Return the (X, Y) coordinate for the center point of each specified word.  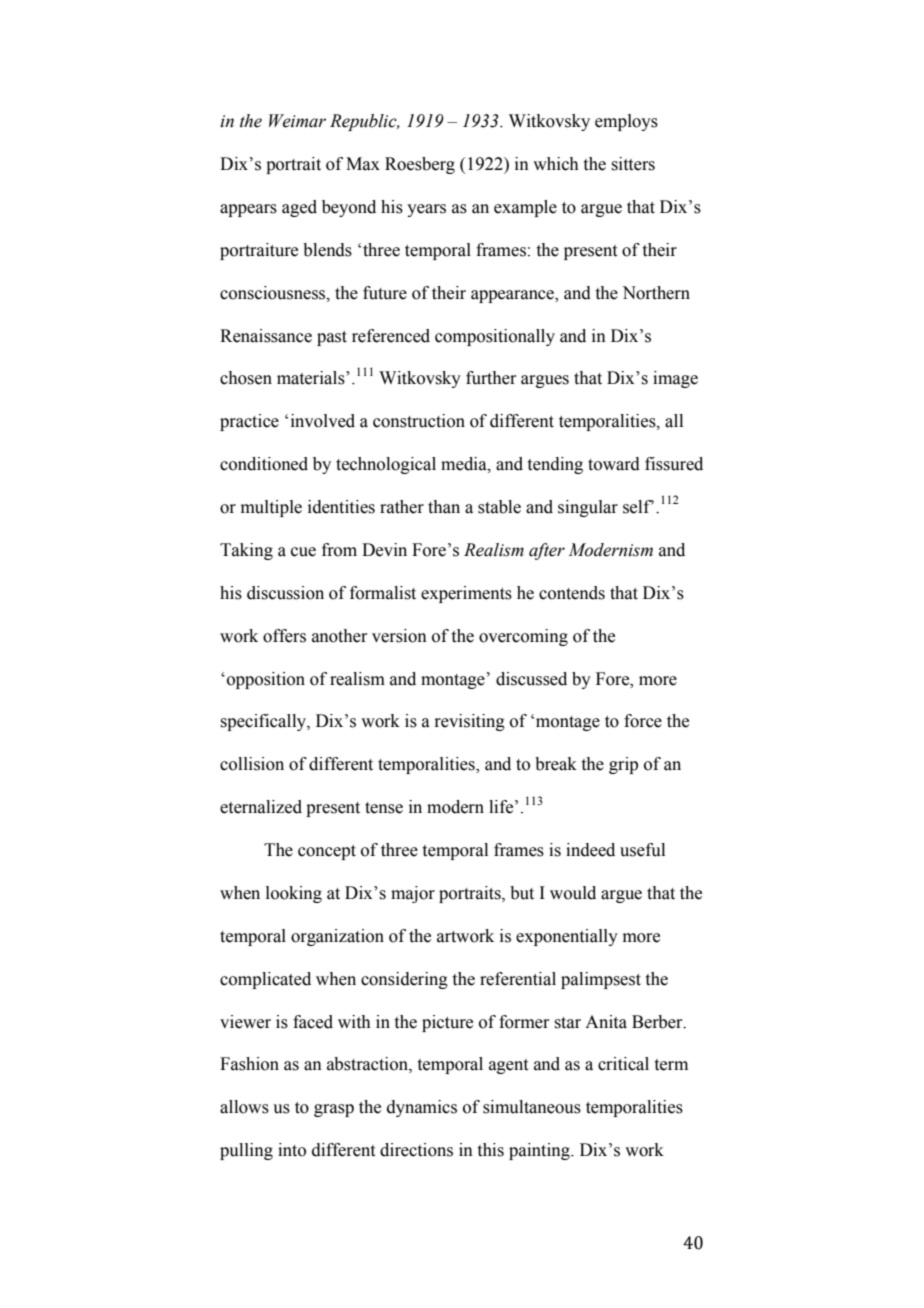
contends (572, 593)
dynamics (422, 1108)
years (426, 210)
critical (623, 1064)
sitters (633, 164)
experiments (466, 594)
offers (284, 636)
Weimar (297, 121)
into (292, 1150)
